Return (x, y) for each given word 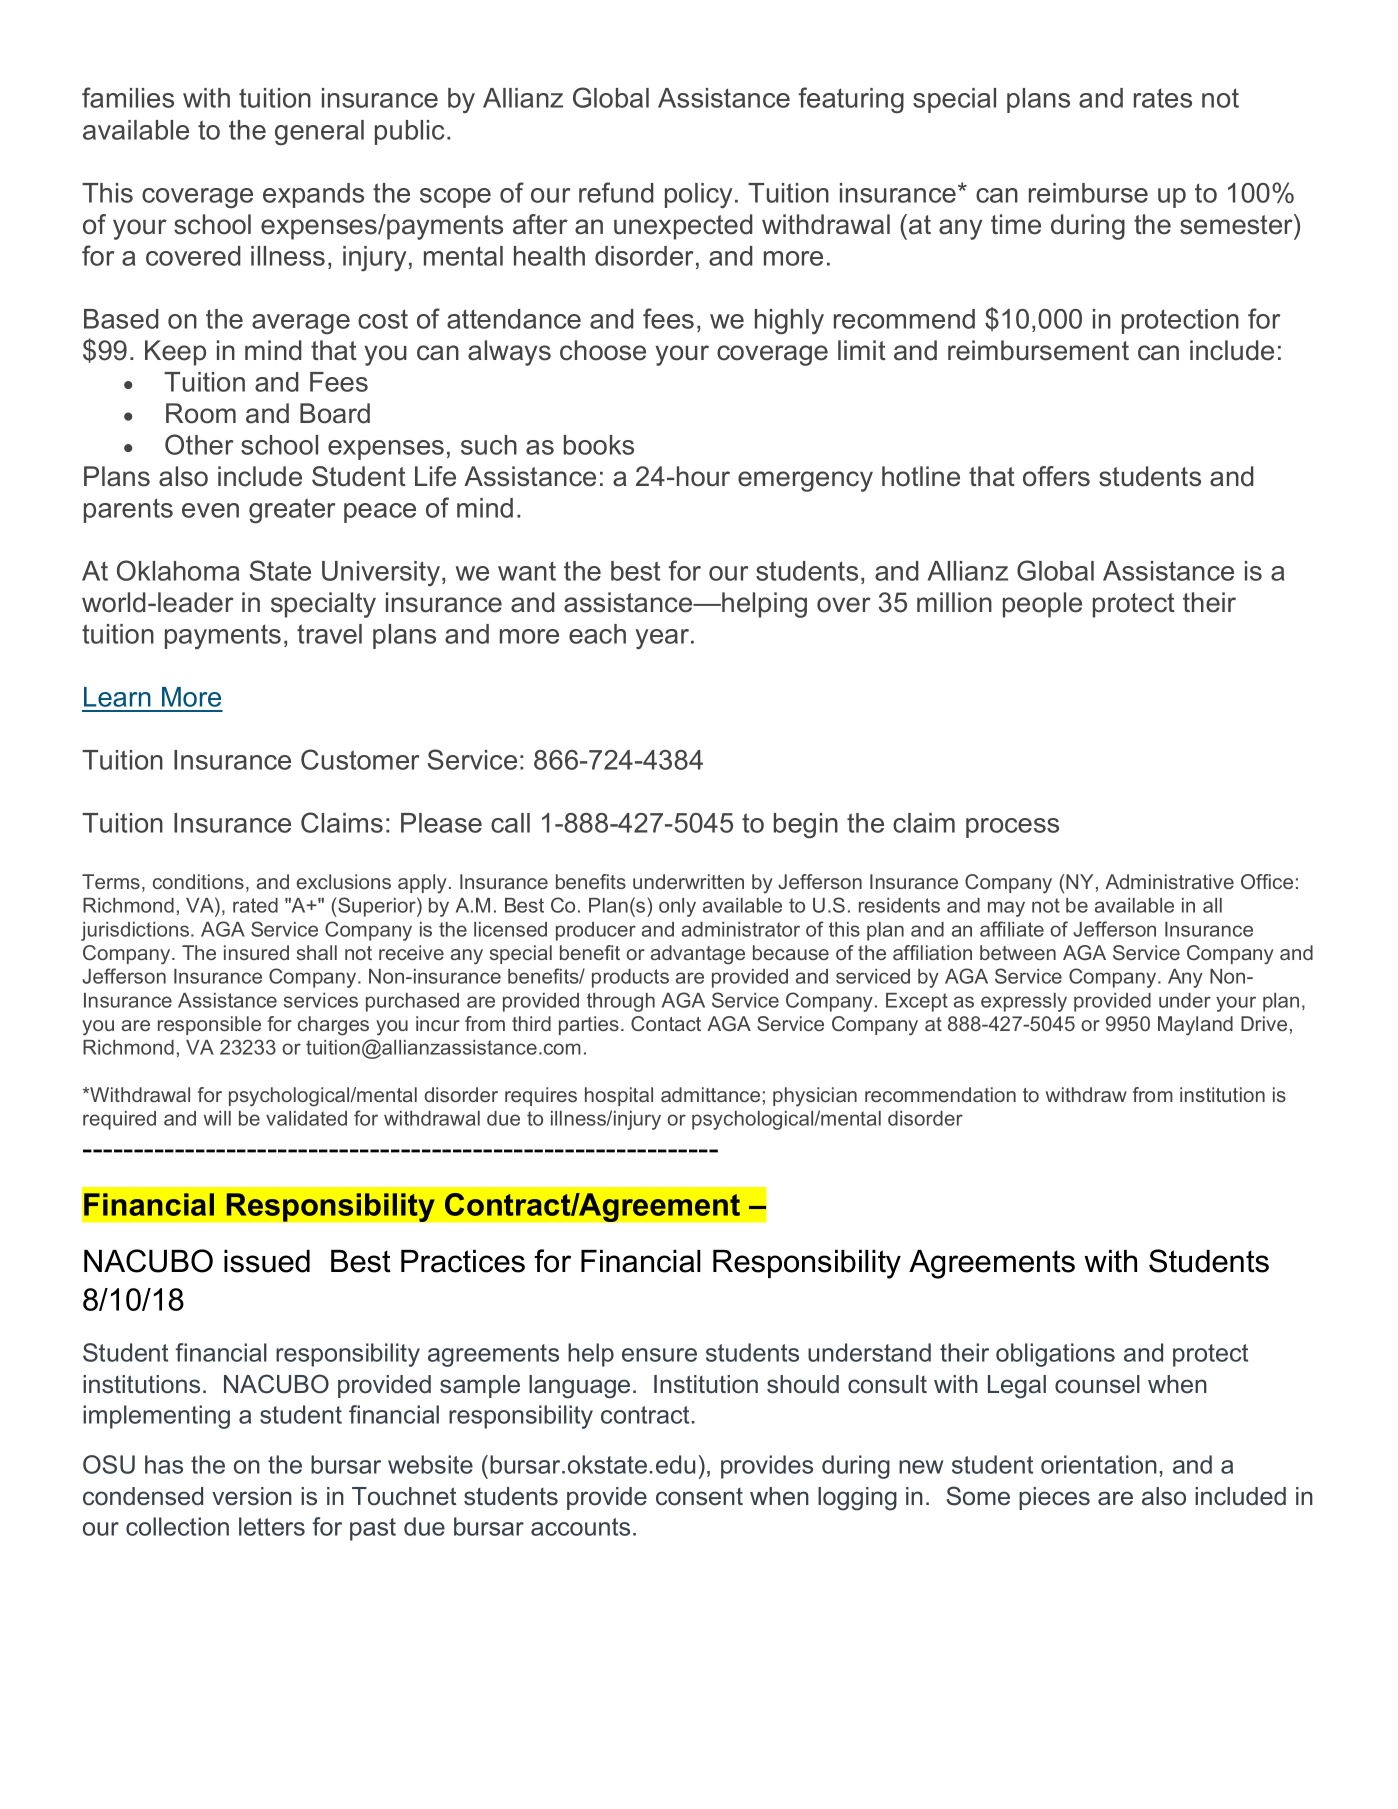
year (663, 639)
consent (699, 1497)
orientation (1099, 1464)
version (252, 1496)
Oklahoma (178, 570)
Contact (666, 1023)
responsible (209, 1025)
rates (1163, 98)
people (1042, 605)
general (319, 132)
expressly (1024, 1002)
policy (698, 195)
